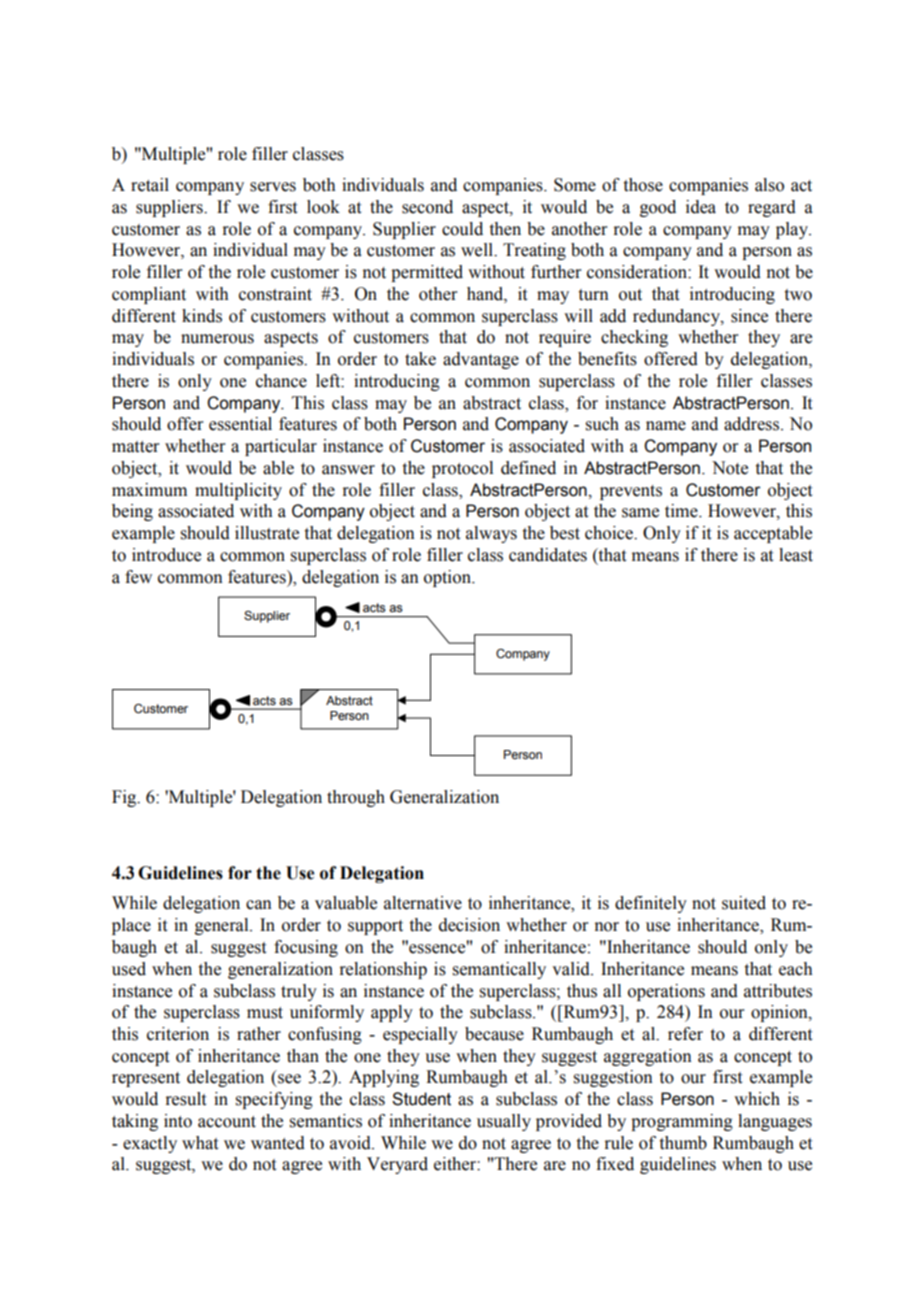 This document has height=1308, width=924. Describe the element at coordinates (682, 511) in the document. I see `time` at that location.
